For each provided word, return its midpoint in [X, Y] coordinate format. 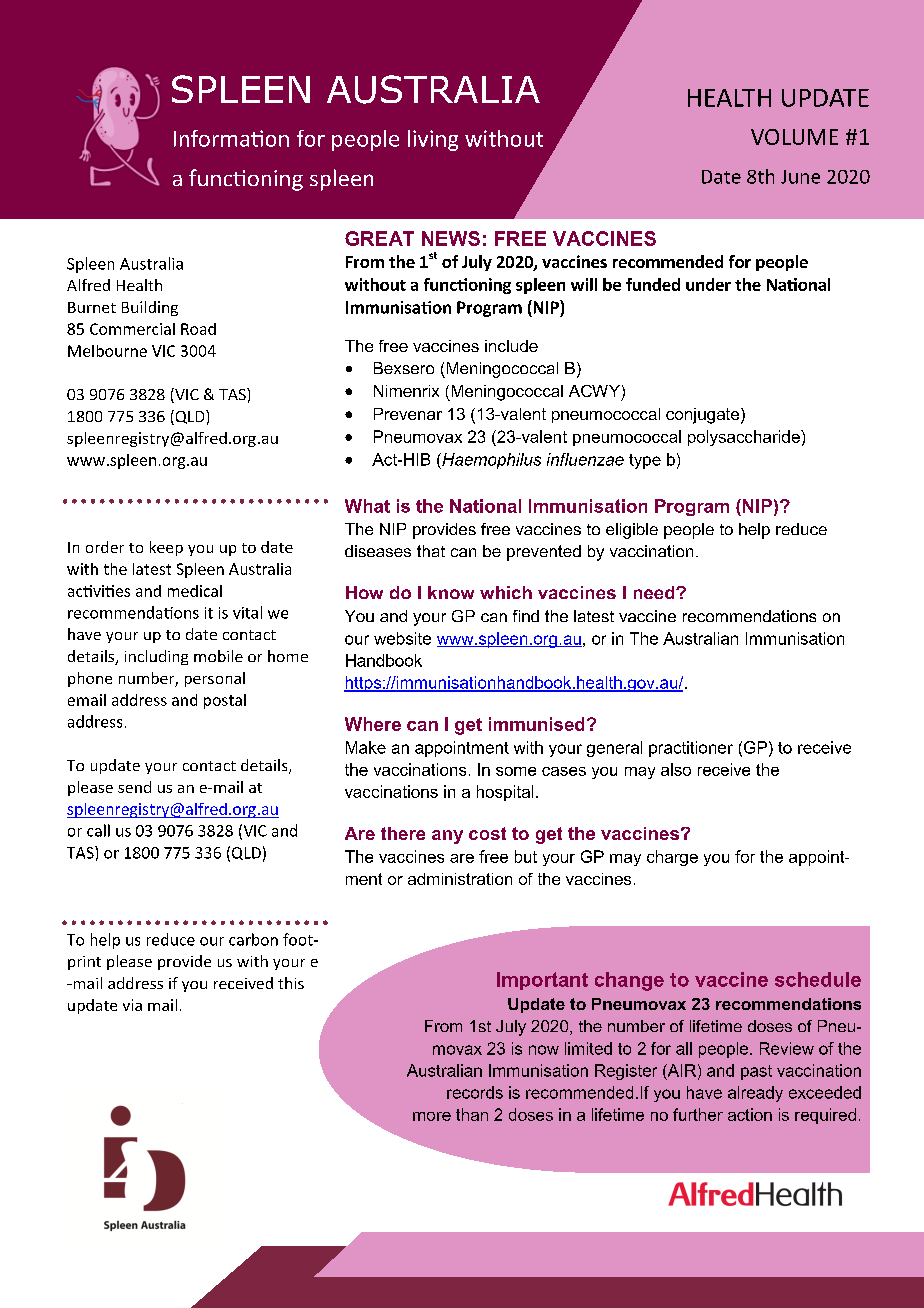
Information [231, 138]
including [156, 657]
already [755, 1094]
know [451, 592]
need [655, 592]
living [433, 140]
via [132, 1005]
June [800, 177]
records [475, 1092]
